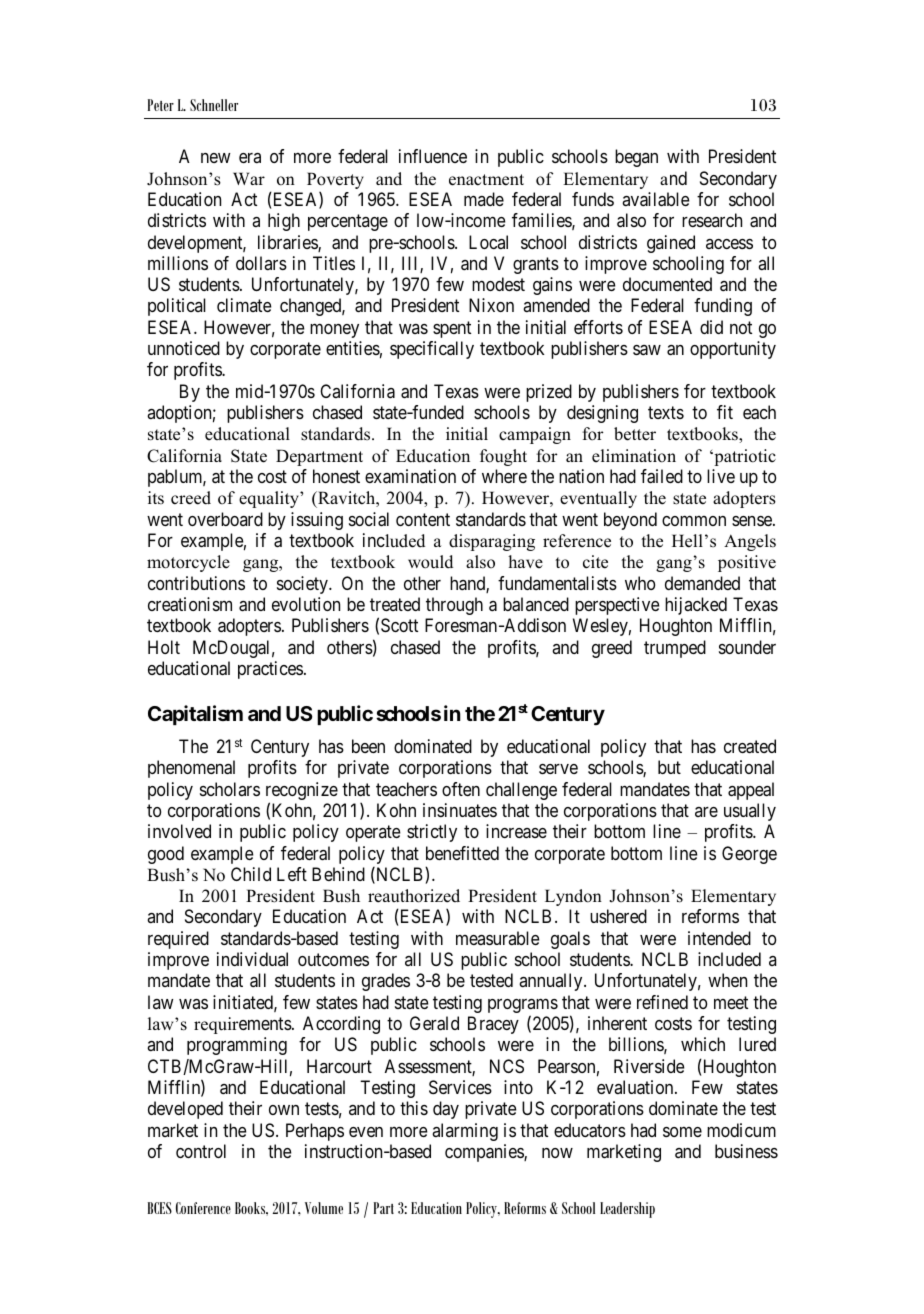  I want to click on some, so click(682, 1132).
